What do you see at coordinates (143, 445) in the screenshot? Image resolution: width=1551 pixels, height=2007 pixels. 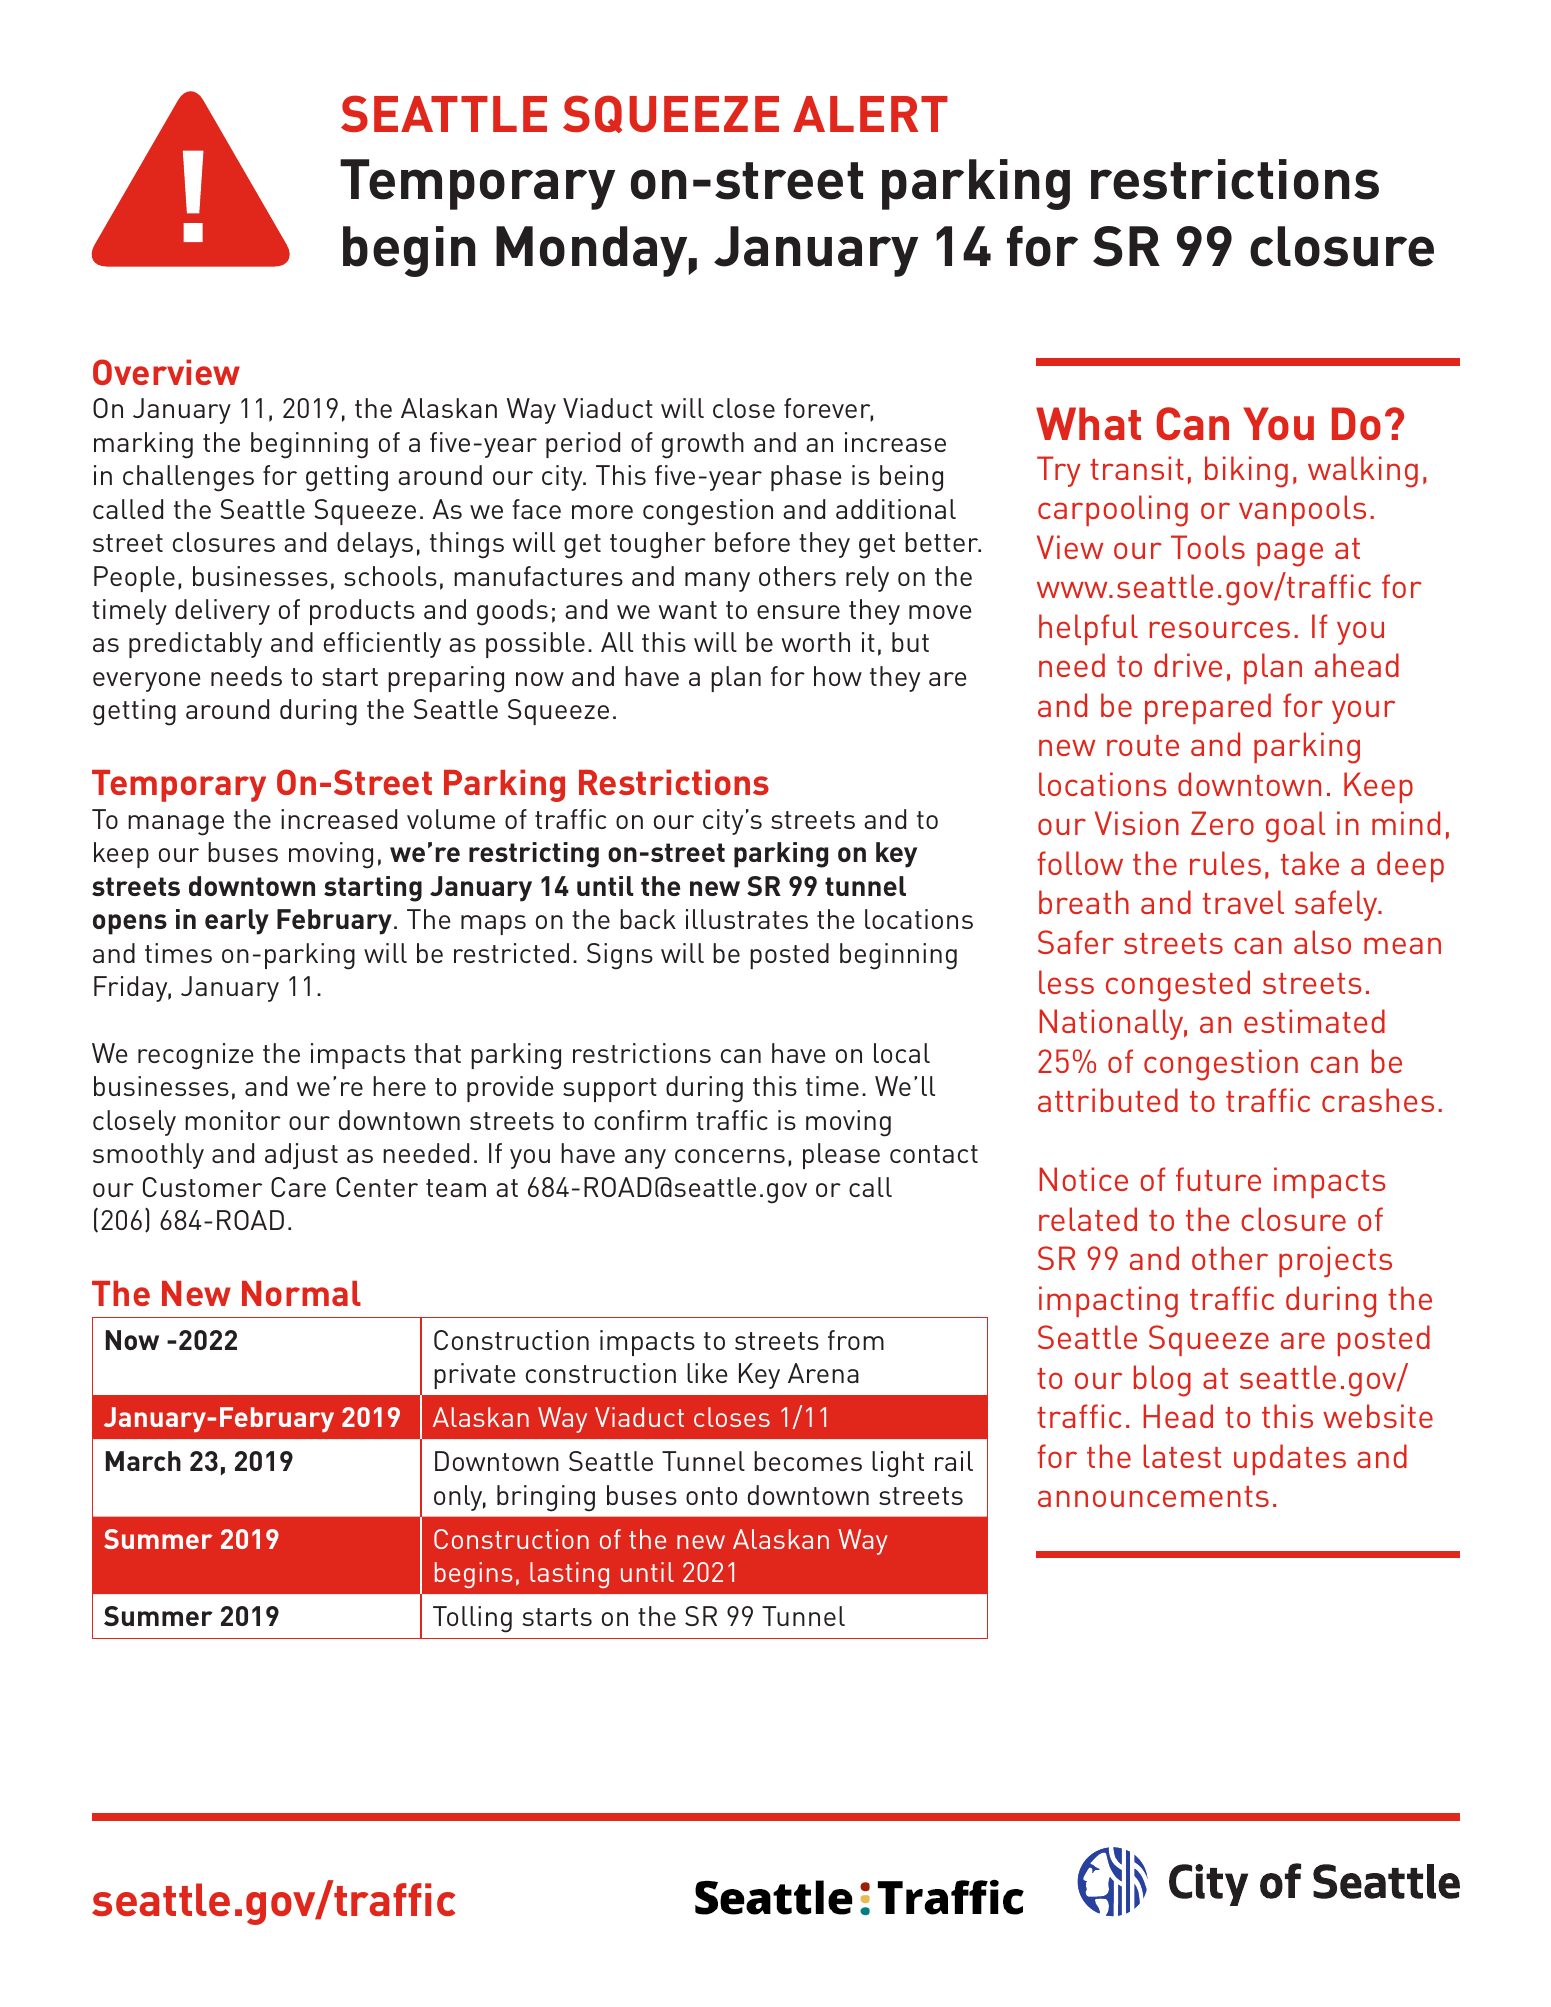 I see `marking` at bounding box center [143, 445].
